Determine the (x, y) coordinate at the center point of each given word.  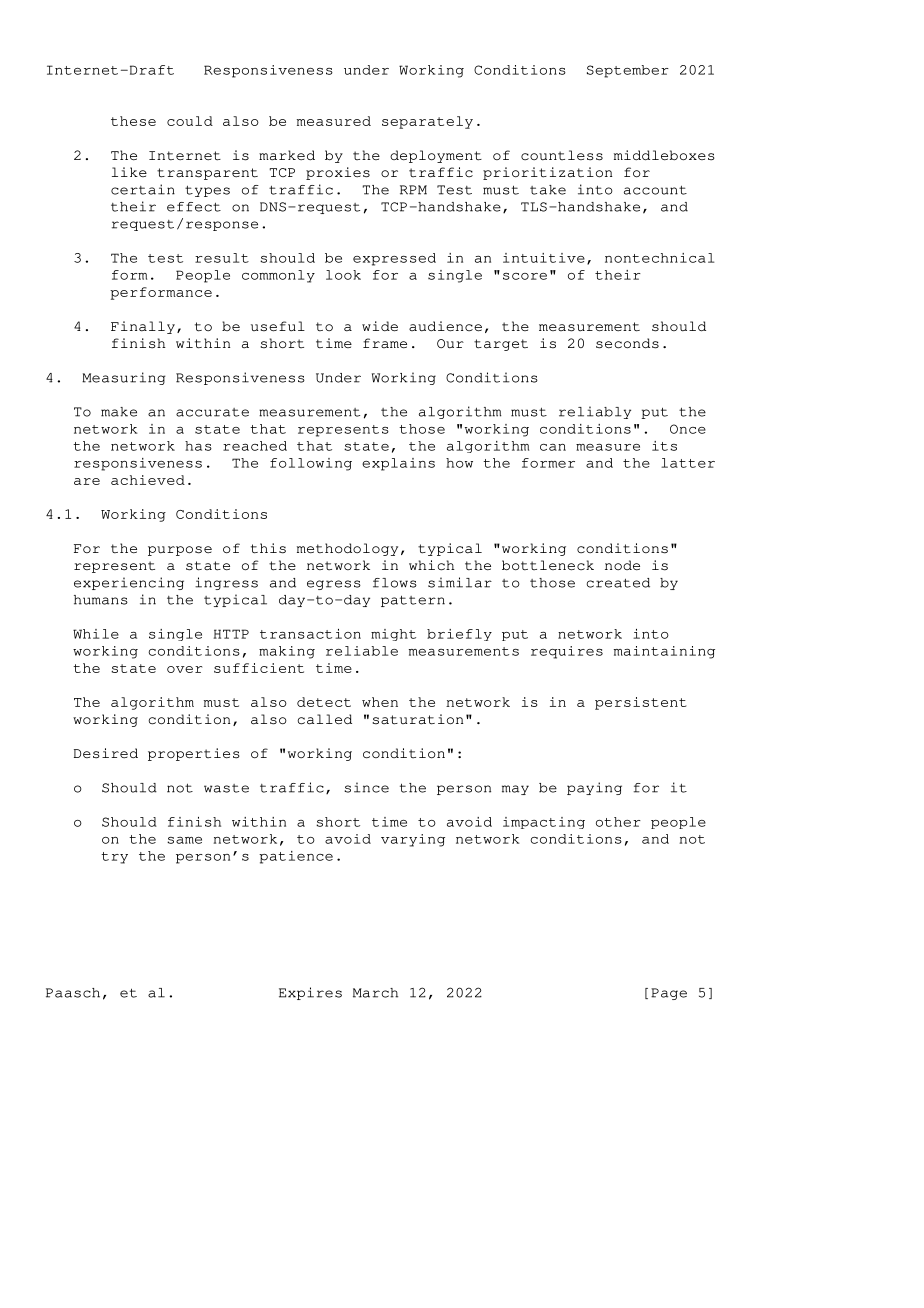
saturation (417, 719)
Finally (143, 327)
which (432, 565)
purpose (180, 551)
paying (594, 788)
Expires (310, 993)
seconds (627, 343)
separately (427, 122)
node (622, 565)
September (628, 71)
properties (194, 754)
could (190, 121)
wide (380, 326)
